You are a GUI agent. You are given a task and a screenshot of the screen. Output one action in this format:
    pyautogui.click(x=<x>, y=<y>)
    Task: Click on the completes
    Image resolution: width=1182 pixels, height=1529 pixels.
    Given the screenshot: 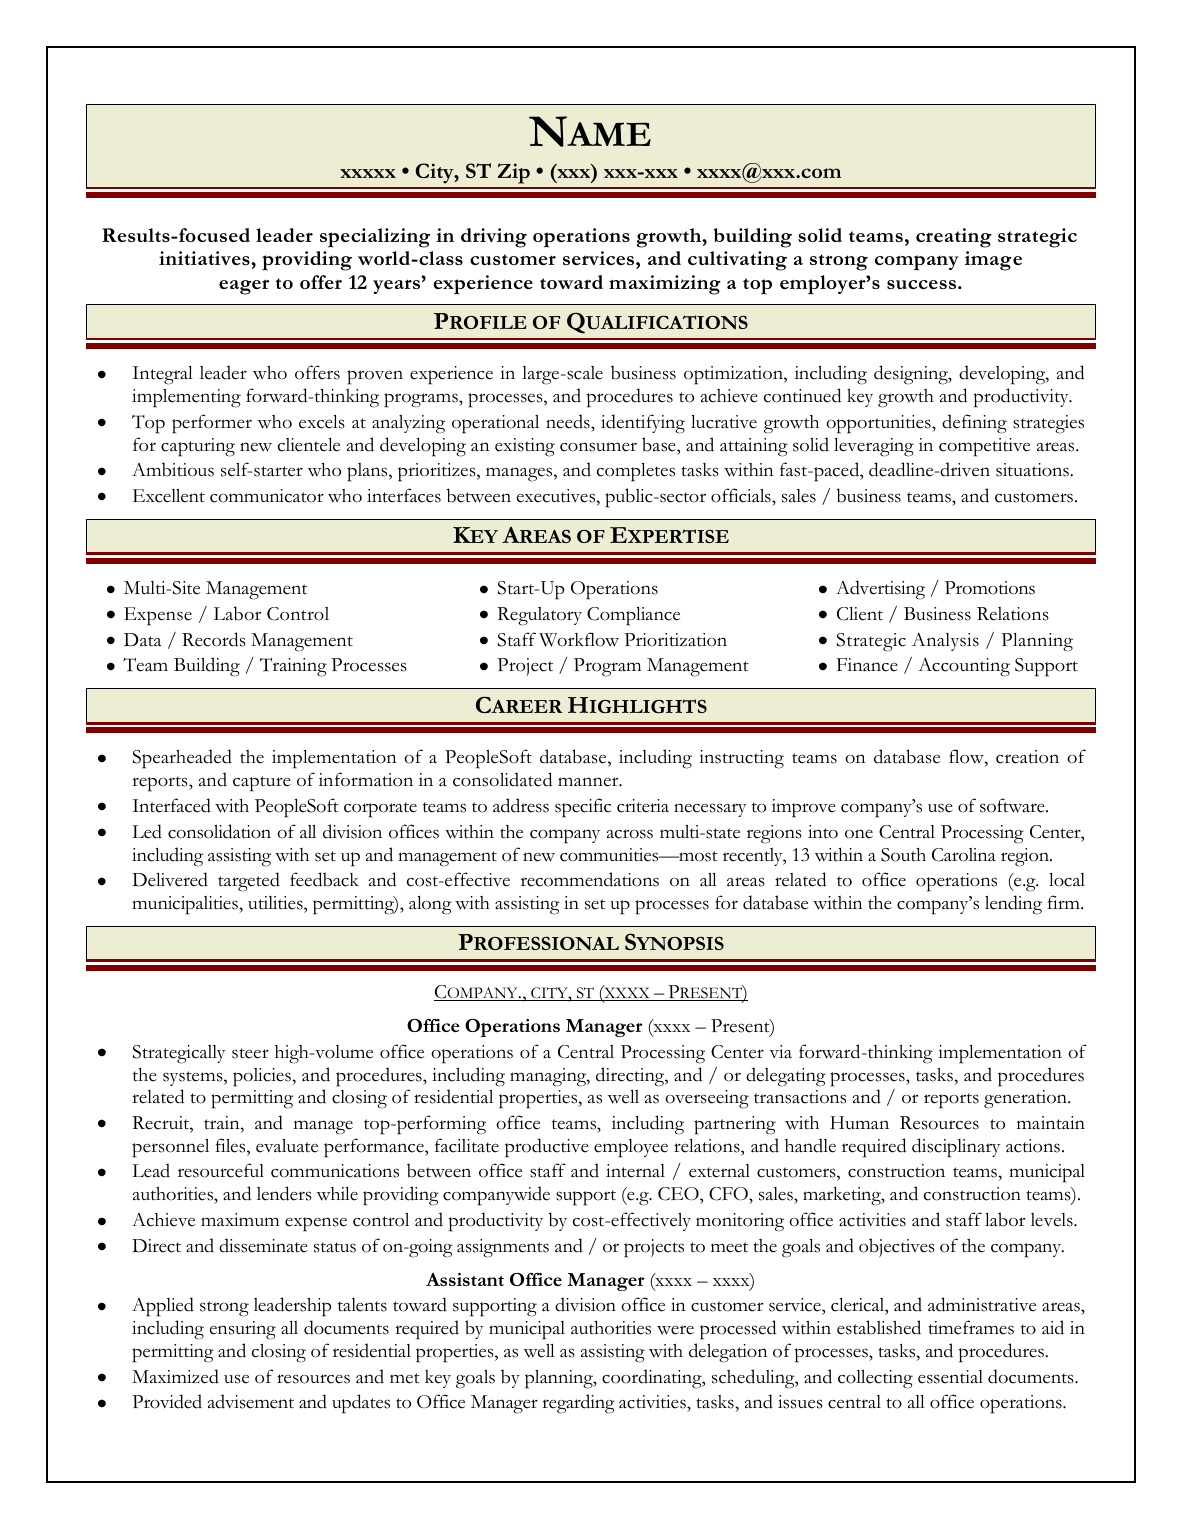 What is the action you would take?
    pyautogui.click(x=636, y=472)
